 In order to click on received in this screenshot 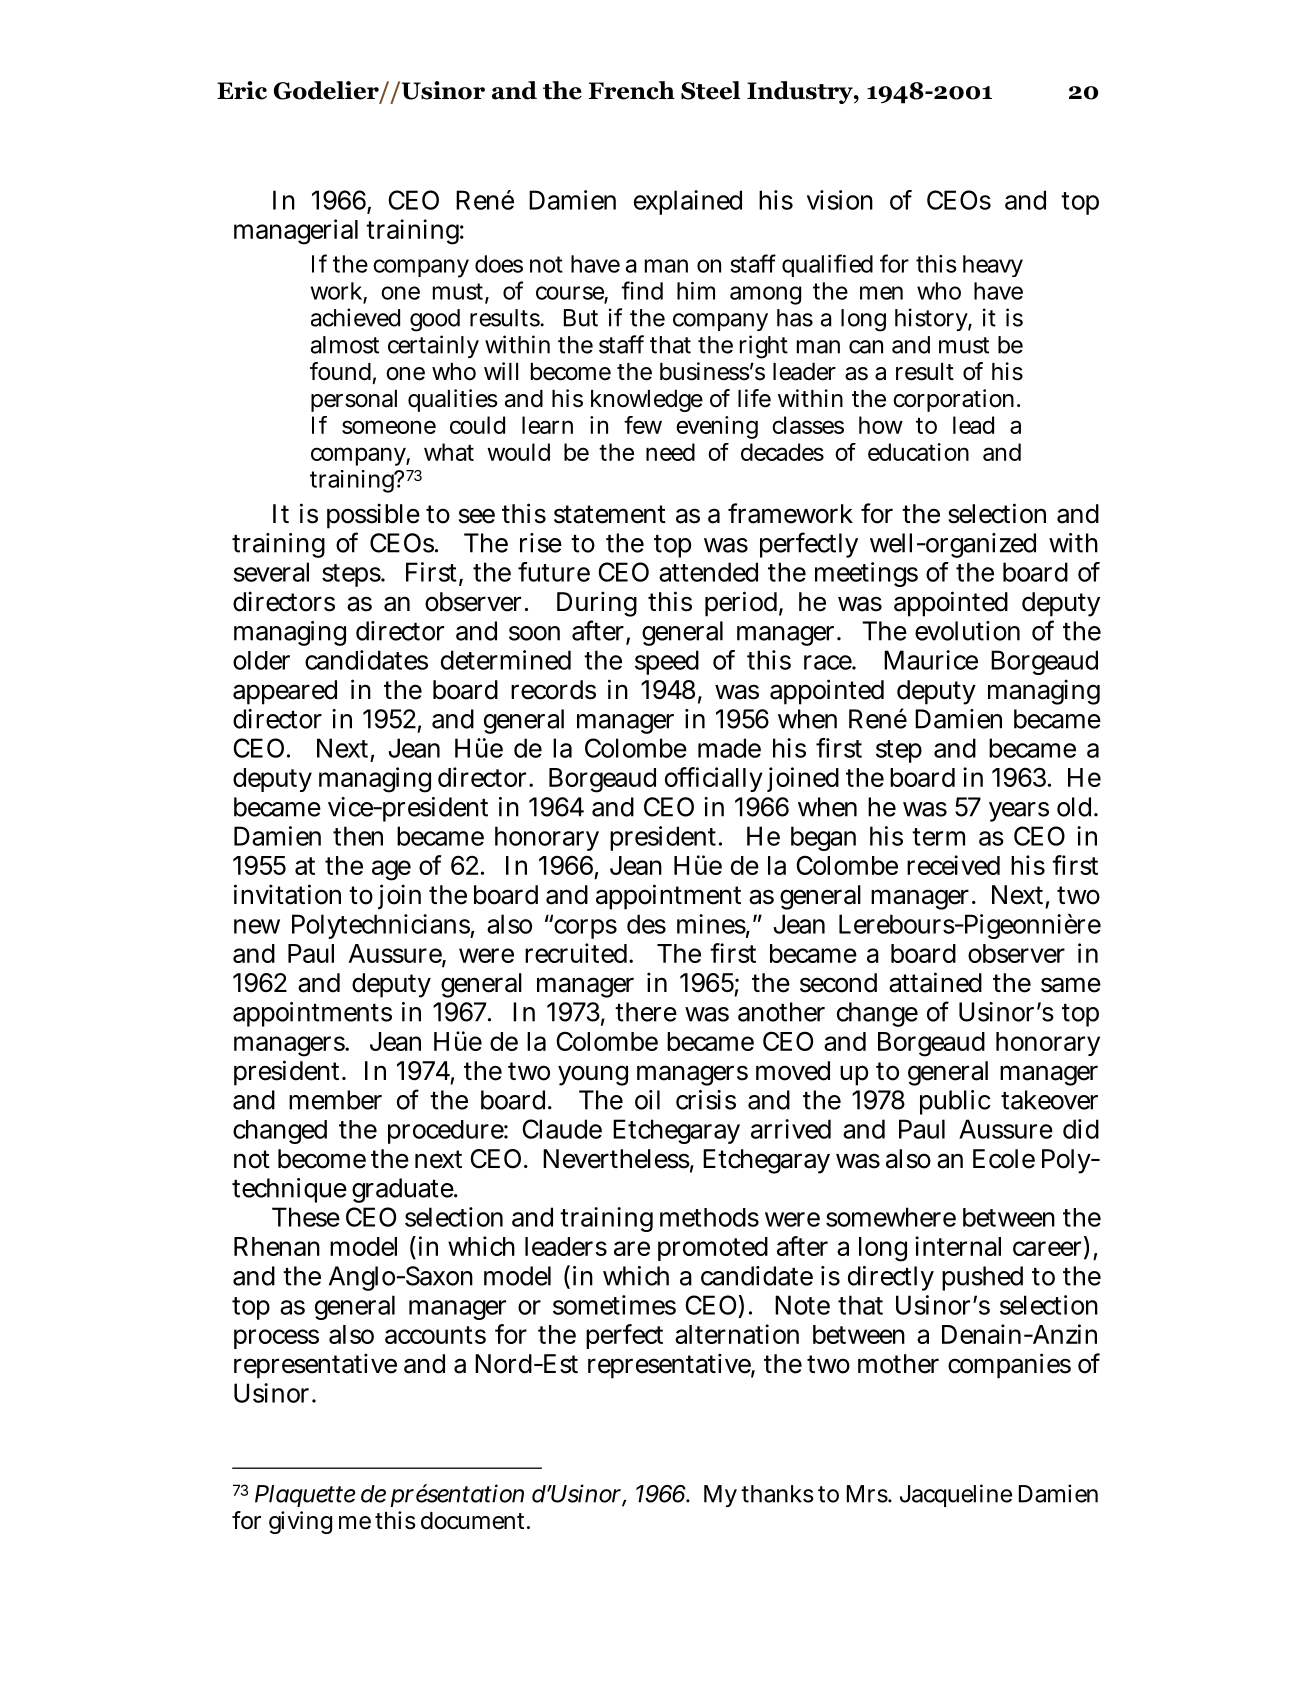, I will do `click(953, 865)`.
